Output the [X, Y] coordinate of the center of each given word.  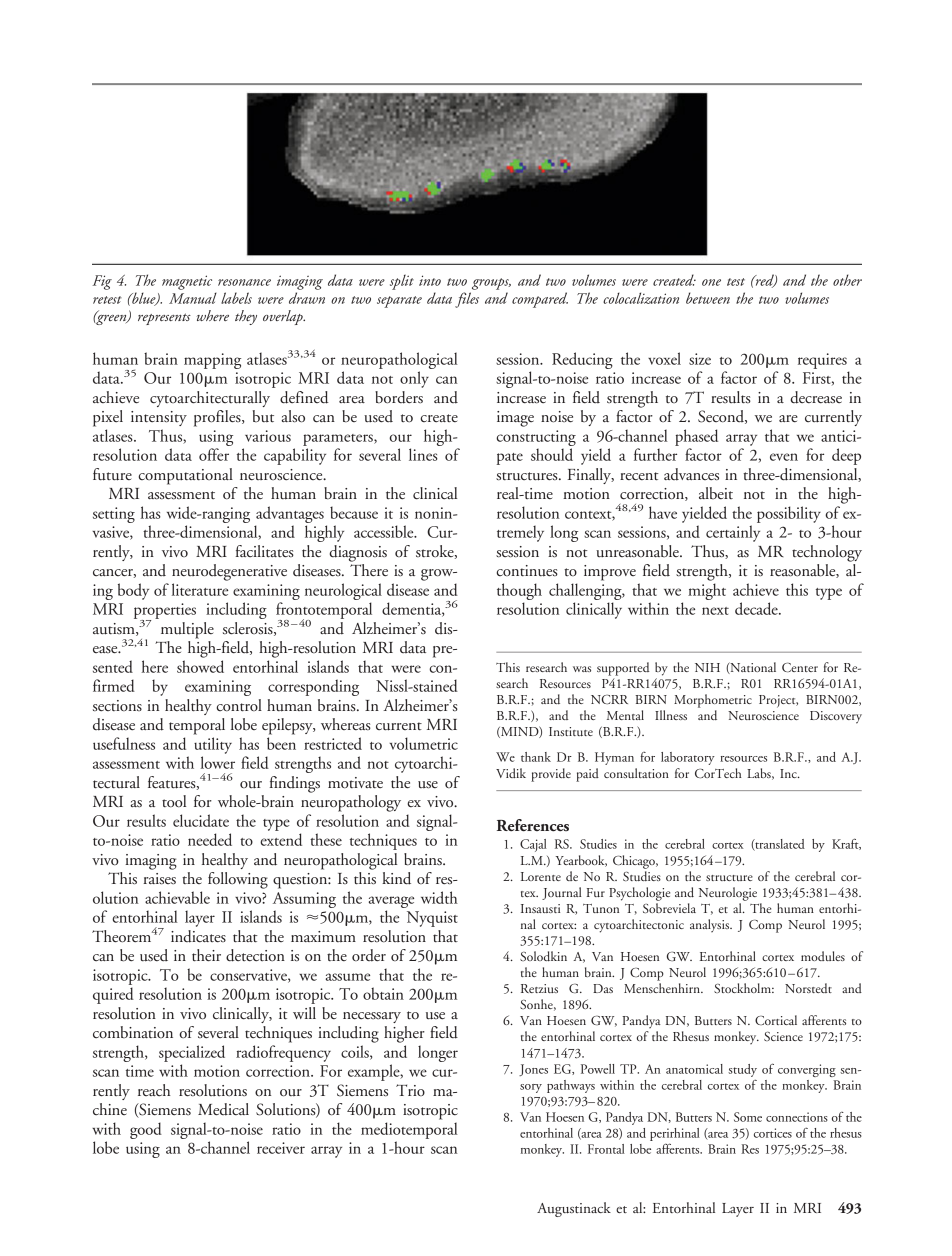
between [708, 298]
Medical [223, 1109]
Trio [410, 1090]
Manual [193, 298]
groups [491, 284]
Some [748, 1117]
